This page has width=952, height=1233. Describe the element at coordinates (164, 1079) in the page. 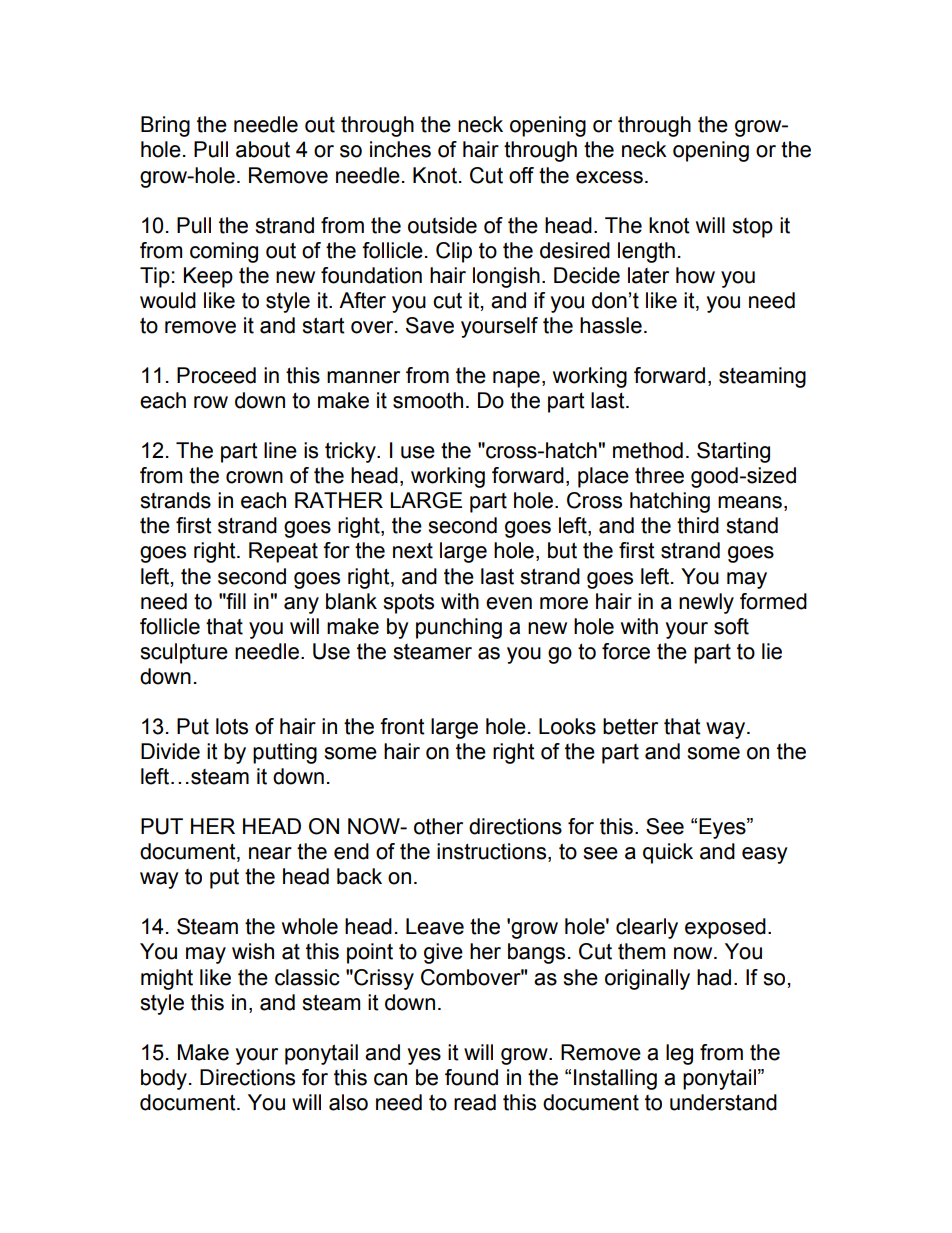

I see `body` at that location.
